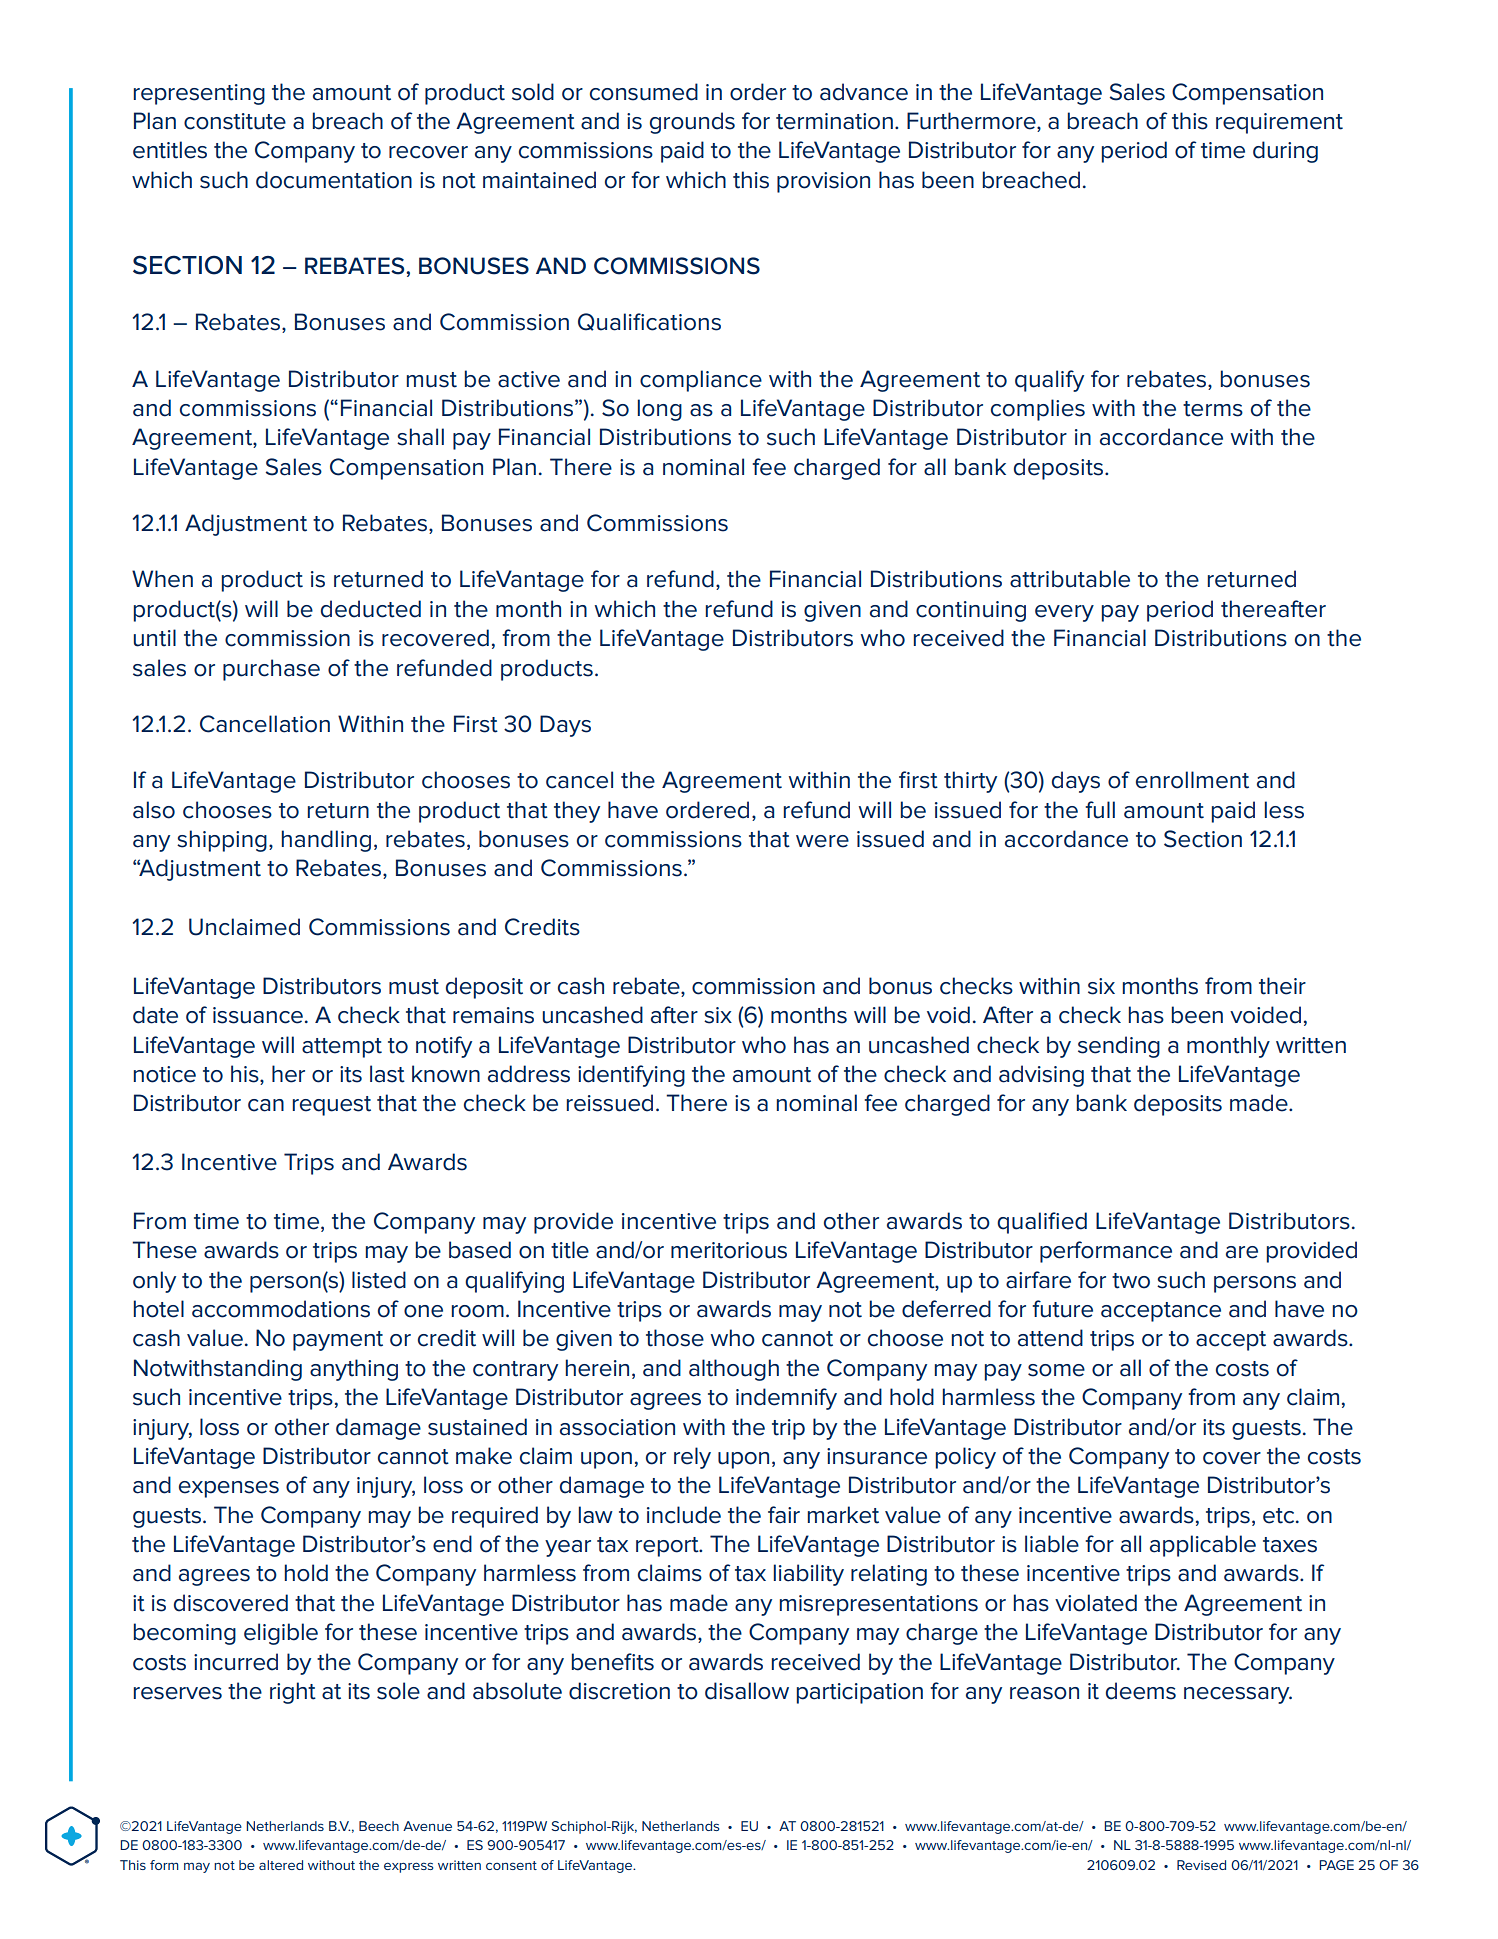 This screenshot has width=1498, height=1939. What do you see at coordinates (729, 1250) in the screenshot?
I see `meritorious` at bounding box center [729, 1250].
